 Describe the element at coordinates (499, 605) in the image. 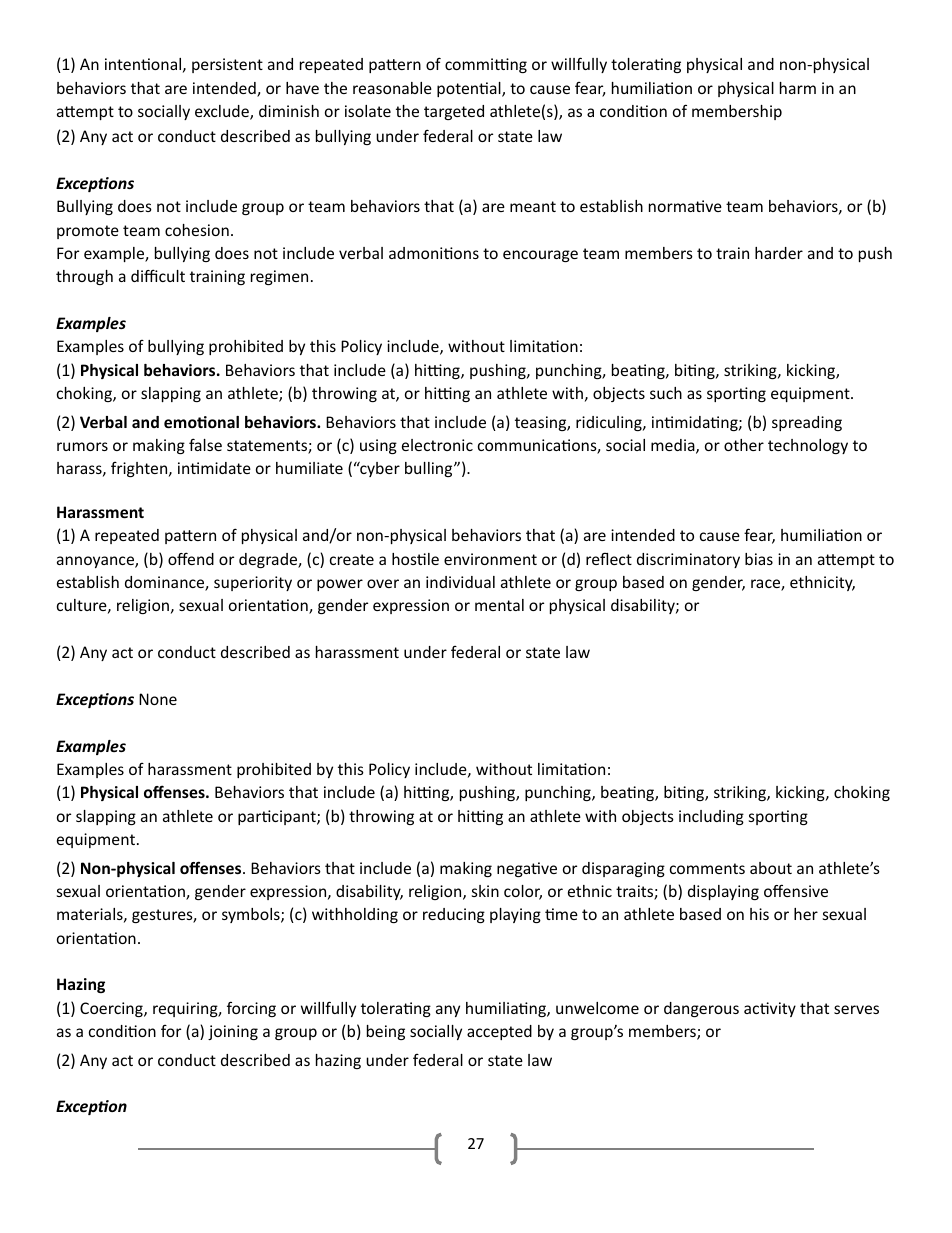

I see `mental` at that location.
